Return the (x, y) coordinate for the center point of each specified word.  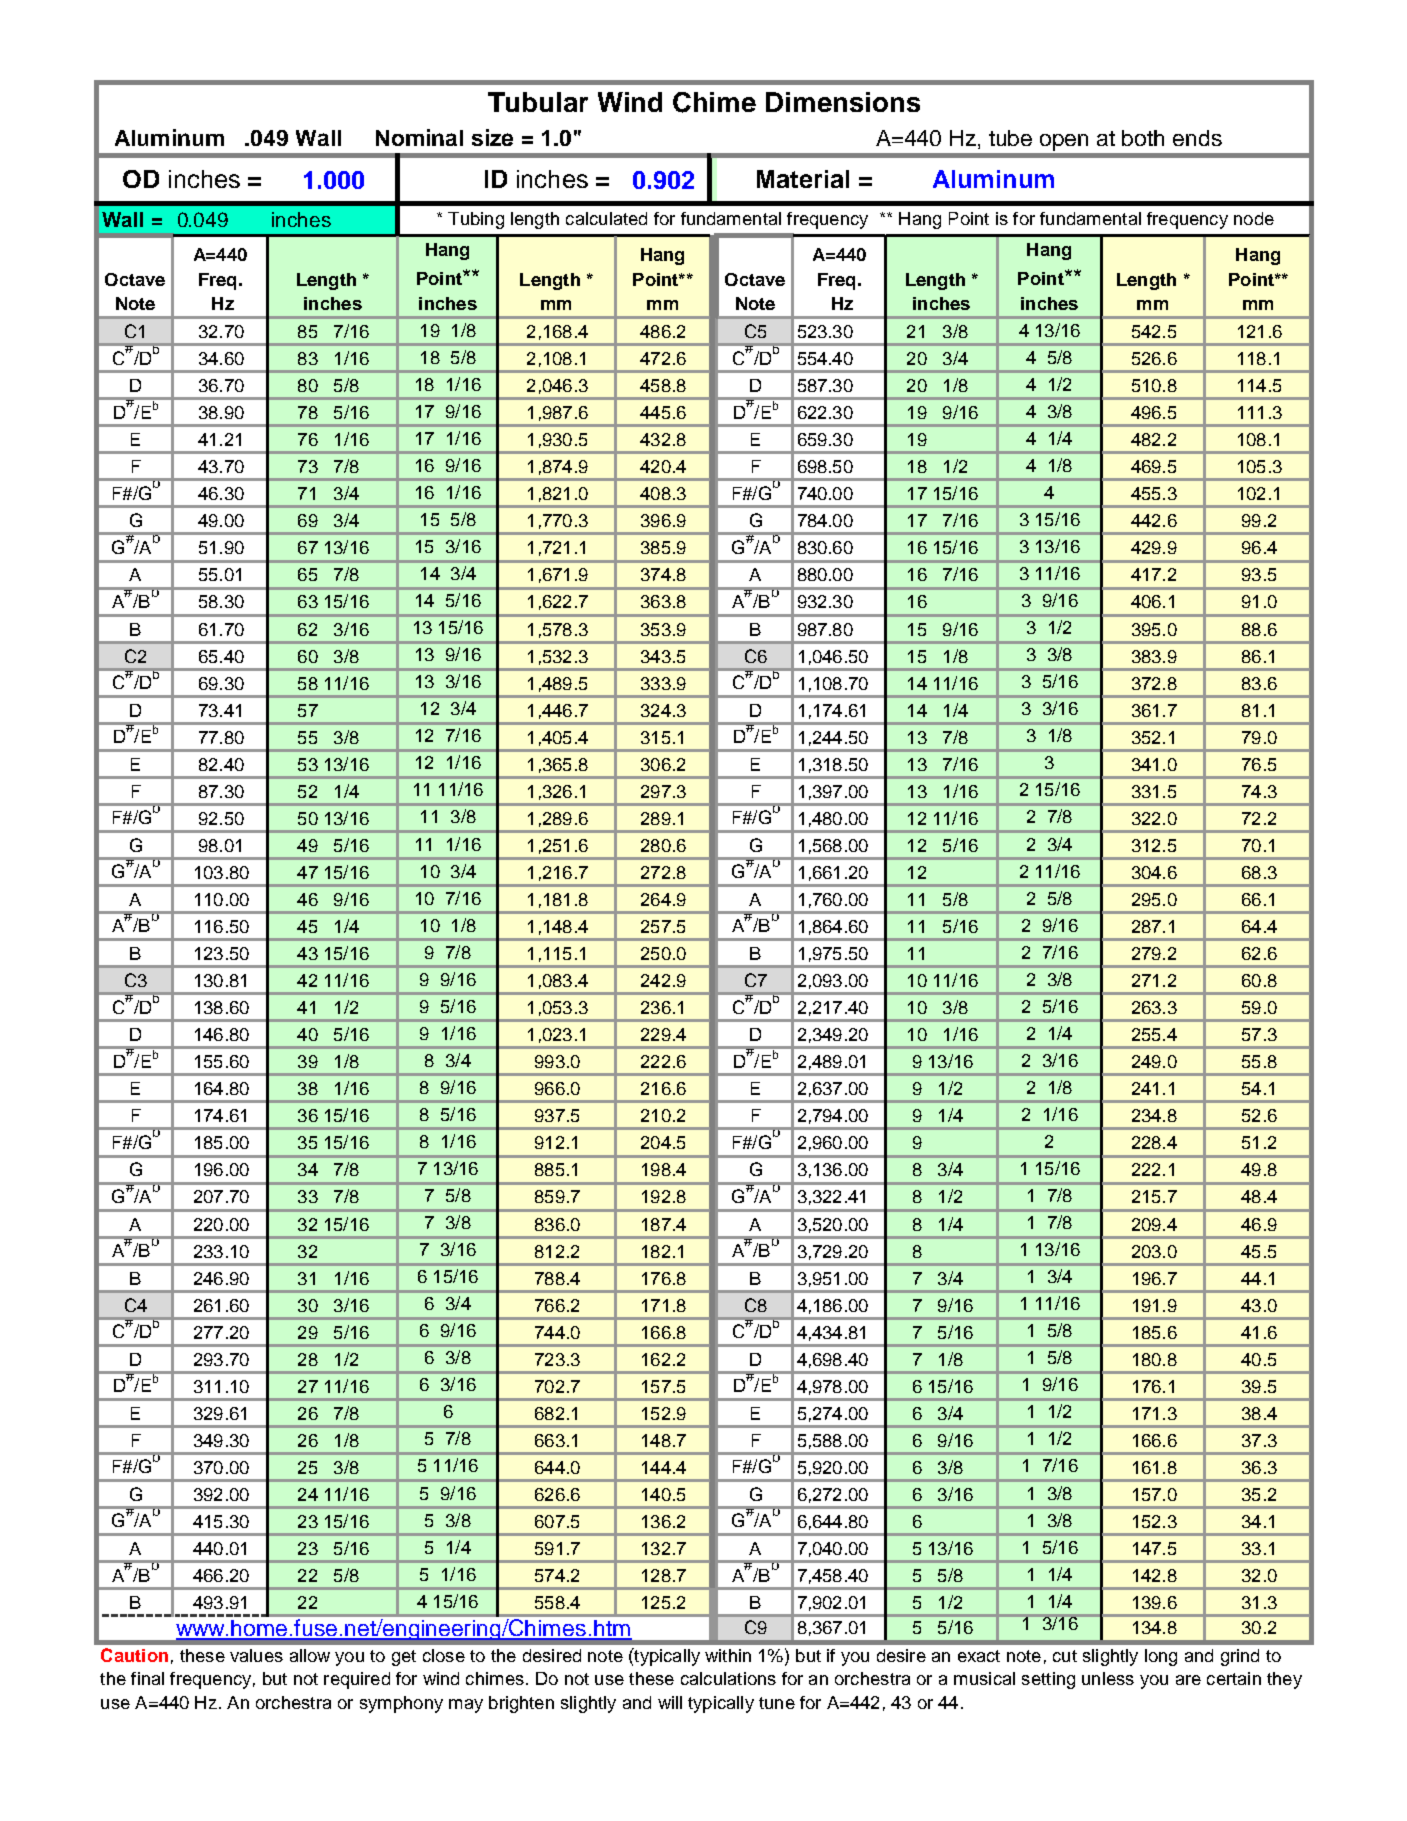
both (1143, 138)
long (1161, 1657)
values (256, 1655)
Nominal (419, 137)
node (1254, 218)
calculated (606, 218)
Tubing (476, 220)
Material (803, 179)
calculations (728, 1678)
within (728, 1655)
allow (310, 1655)
